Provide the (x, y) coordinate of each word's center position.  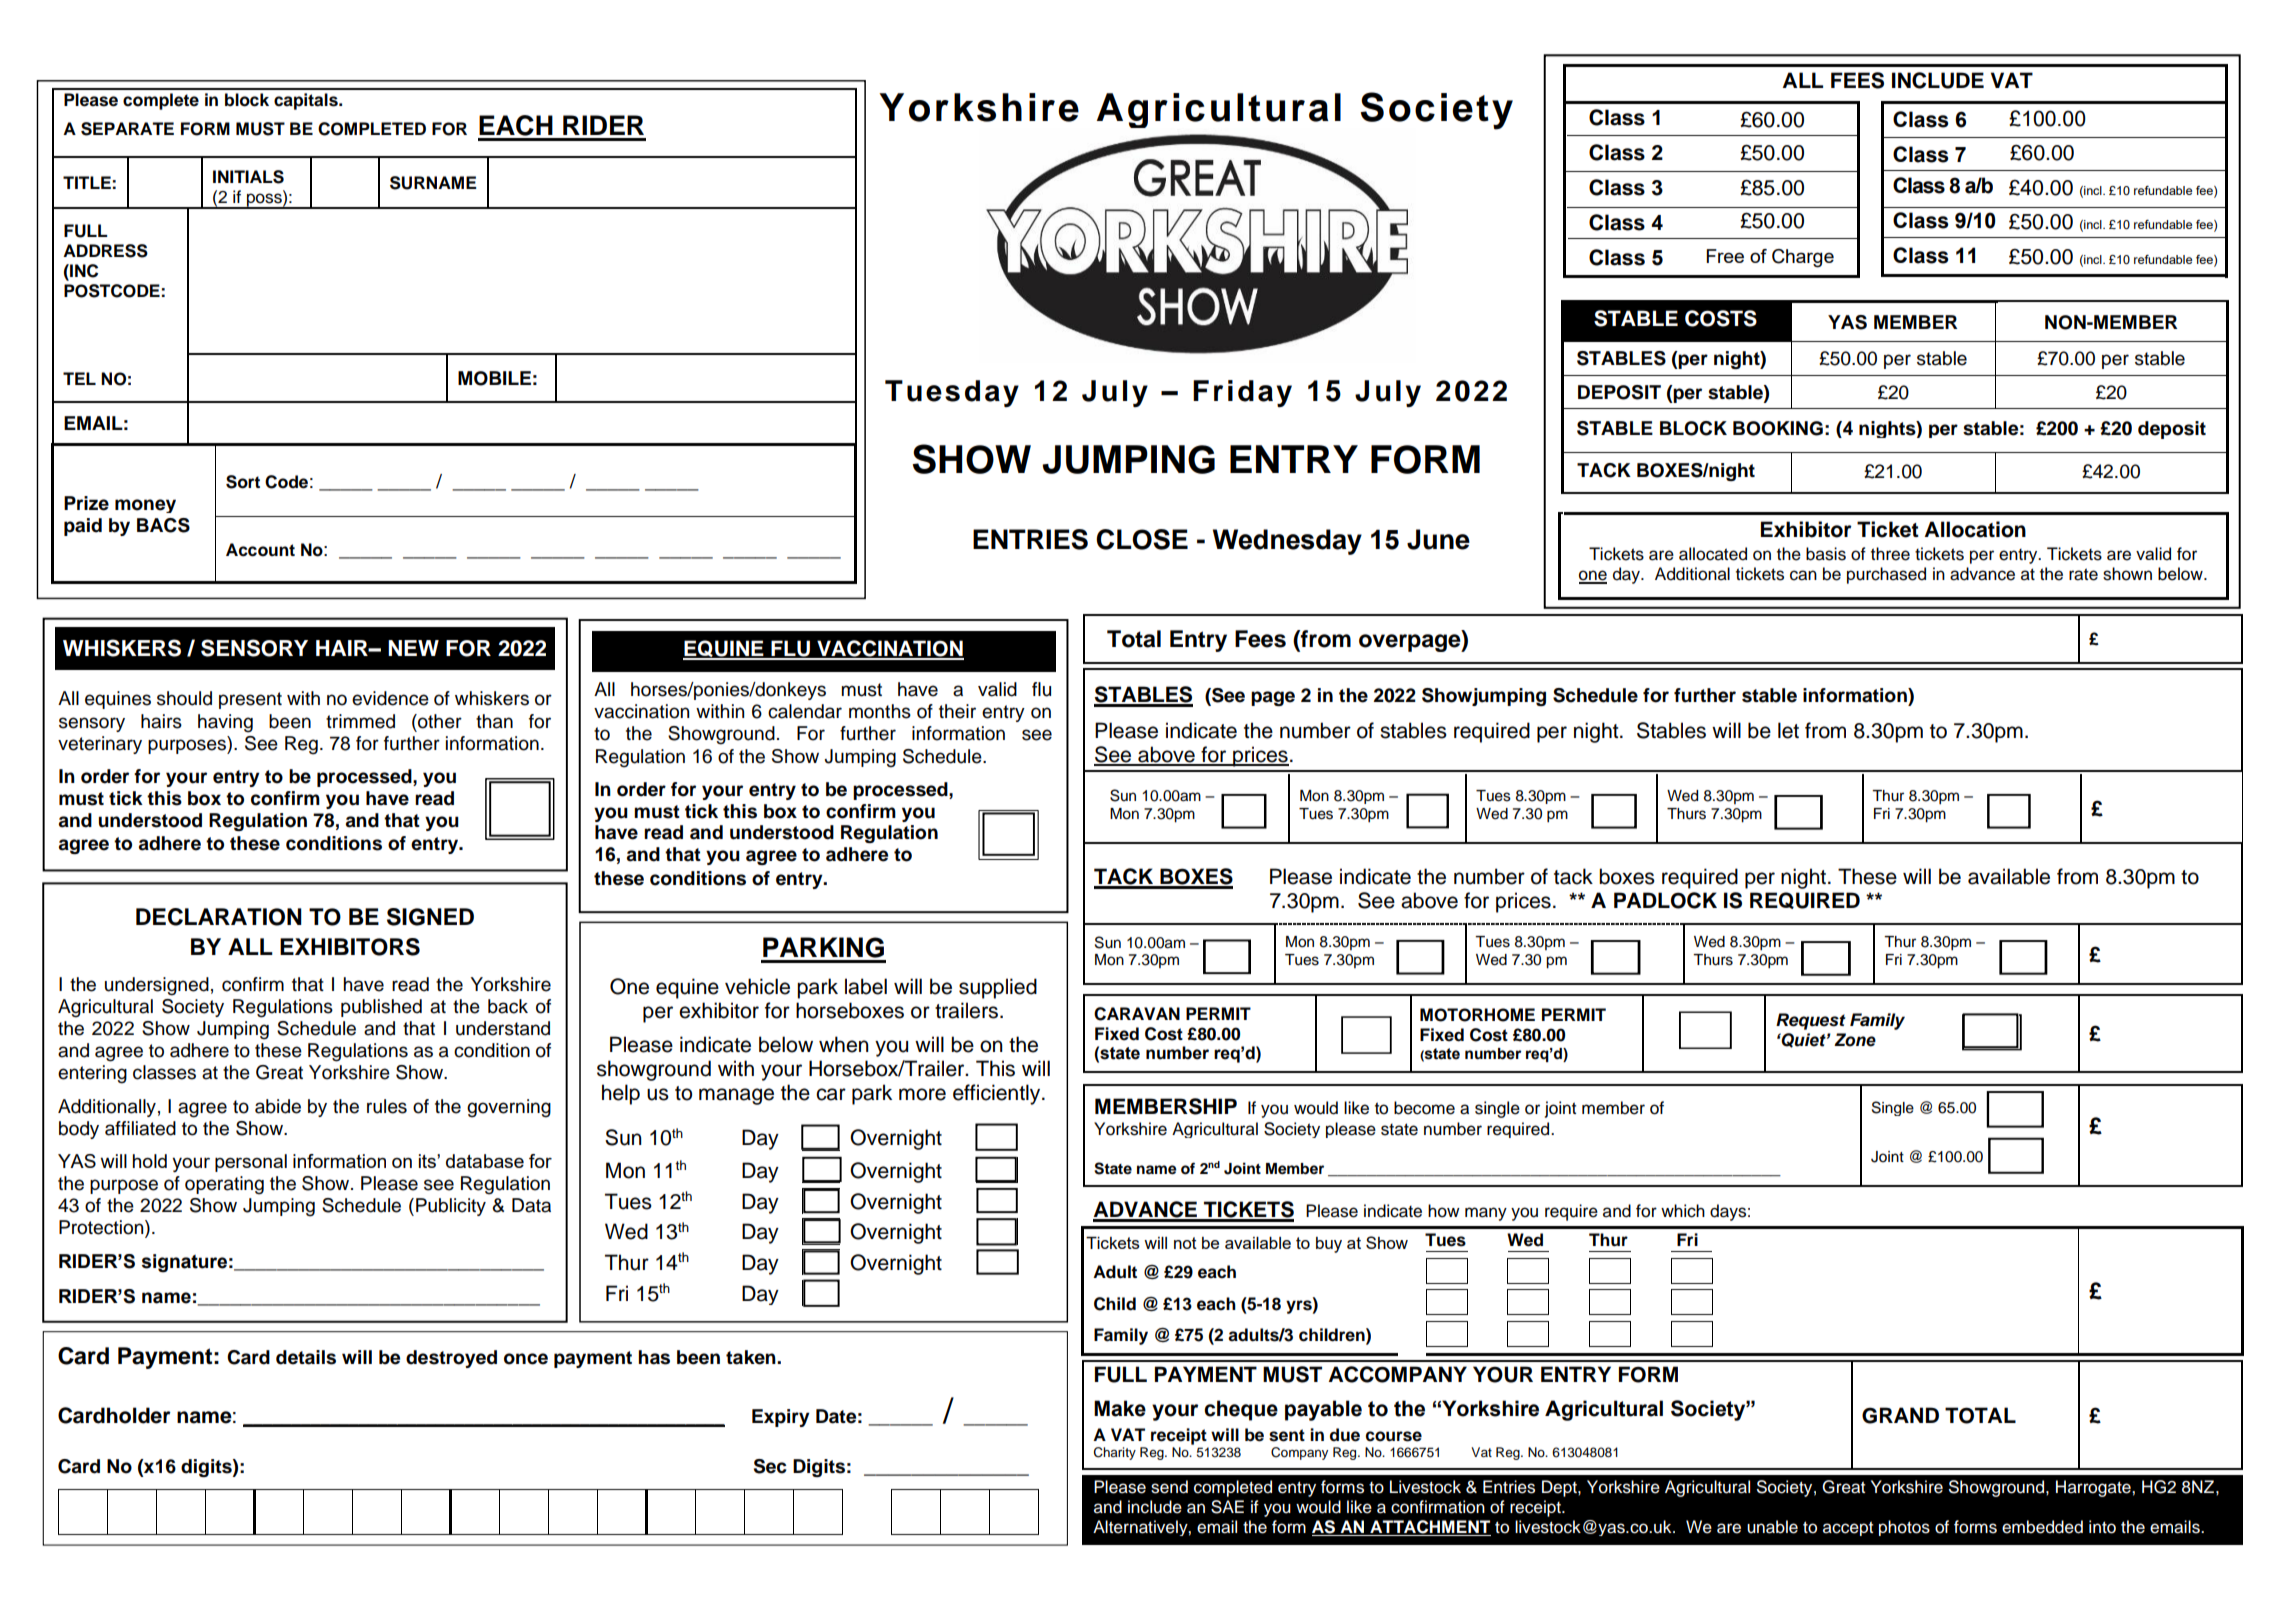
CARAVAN (1137, 1014)
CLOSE (1142, 539)
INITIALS (248, 177)
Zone (1855, 1040)
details (306, 1357)
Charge (1803, 258)
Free (1725, 256)
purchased (1886, 575)
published (381, 1008)
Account (260, 550)
